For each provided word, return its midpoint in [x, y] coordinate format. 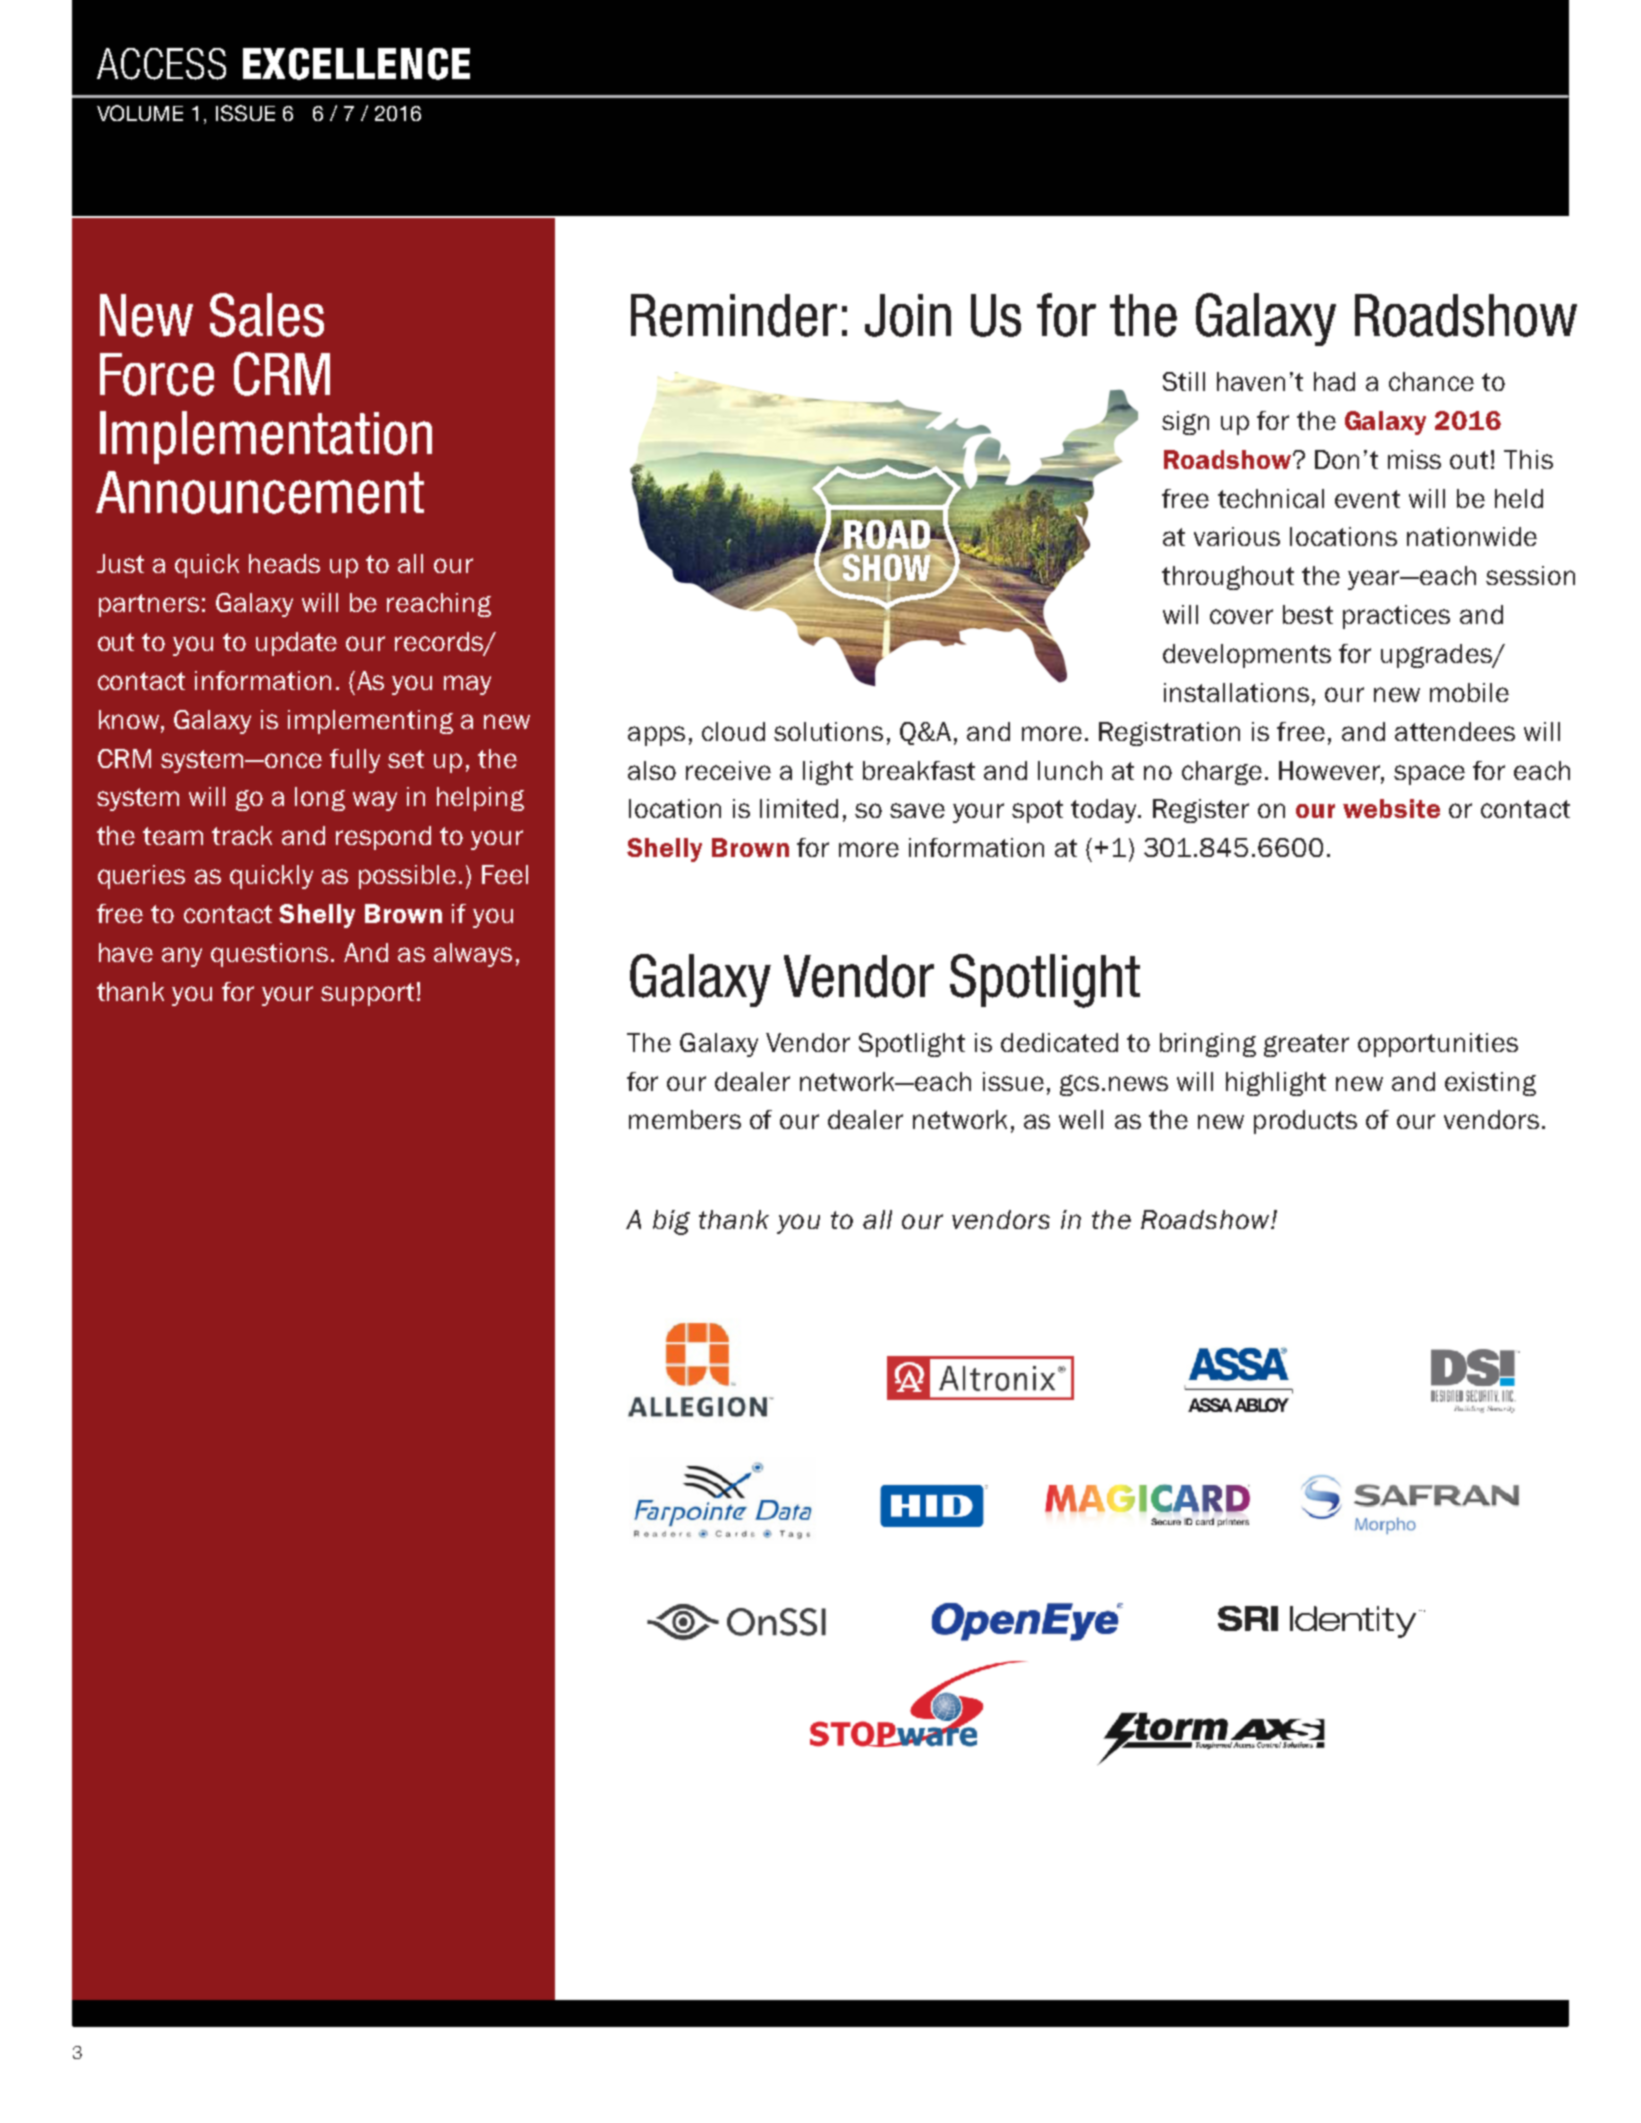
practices [1396, 617]
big [671, 1222]
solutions [828, 731]
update [296, 644]
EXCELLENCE [356, 64]
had [1334, 381]
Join [908, 315]
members [685, 1119]
